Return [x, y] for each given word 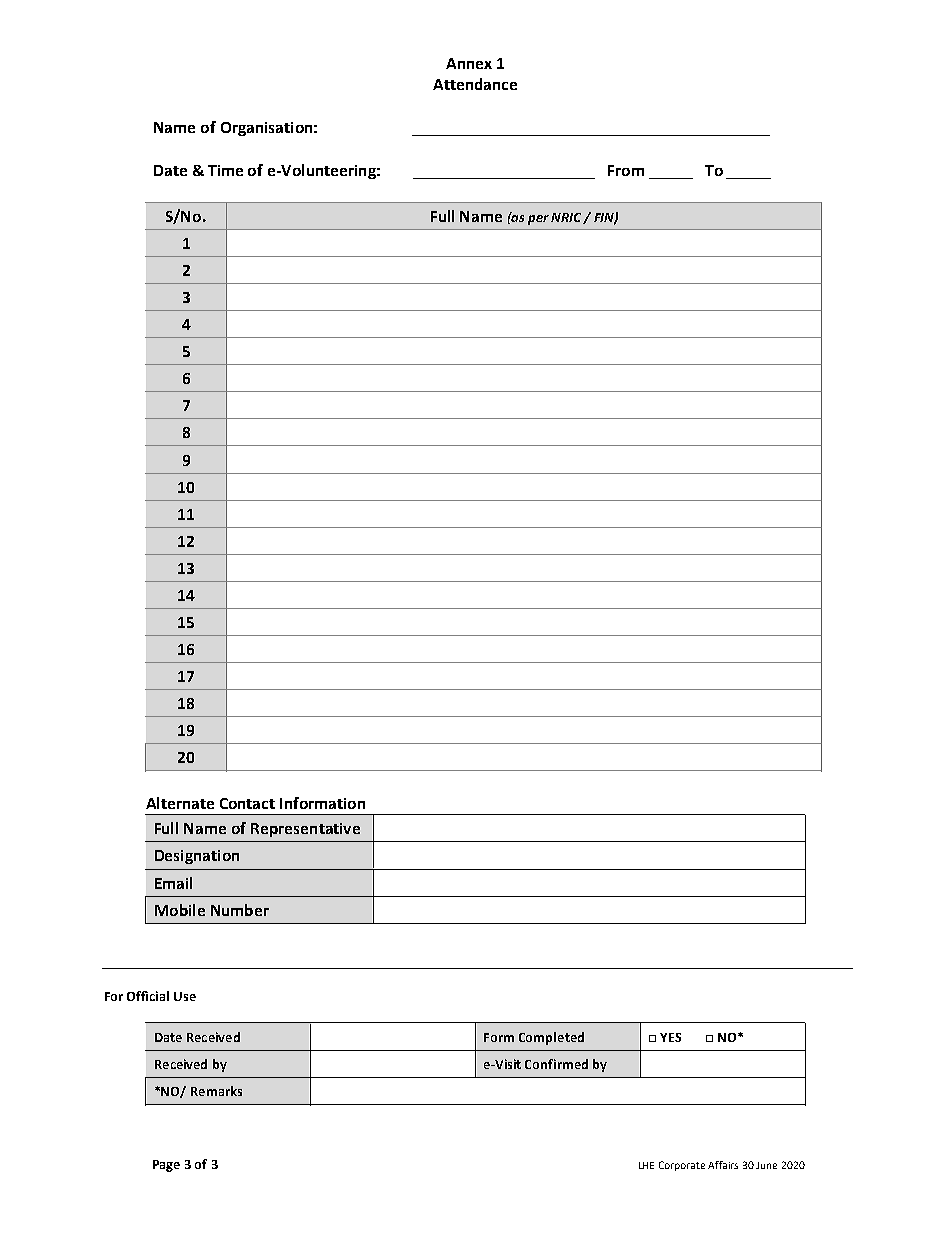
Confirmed [556, 1064]
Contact [247, 803]
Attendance [475, 84]
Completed [551, 1038]
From [626, 170]
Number [240, 910]
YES [670, 1037]
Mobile [180, 910]
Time [225, 170]
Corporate [682, 1166]
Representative [305, 830]
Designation [197, 857]
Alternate [180, 803]
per [538, 220]
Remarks [216, 1091]
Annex [469, 63]
